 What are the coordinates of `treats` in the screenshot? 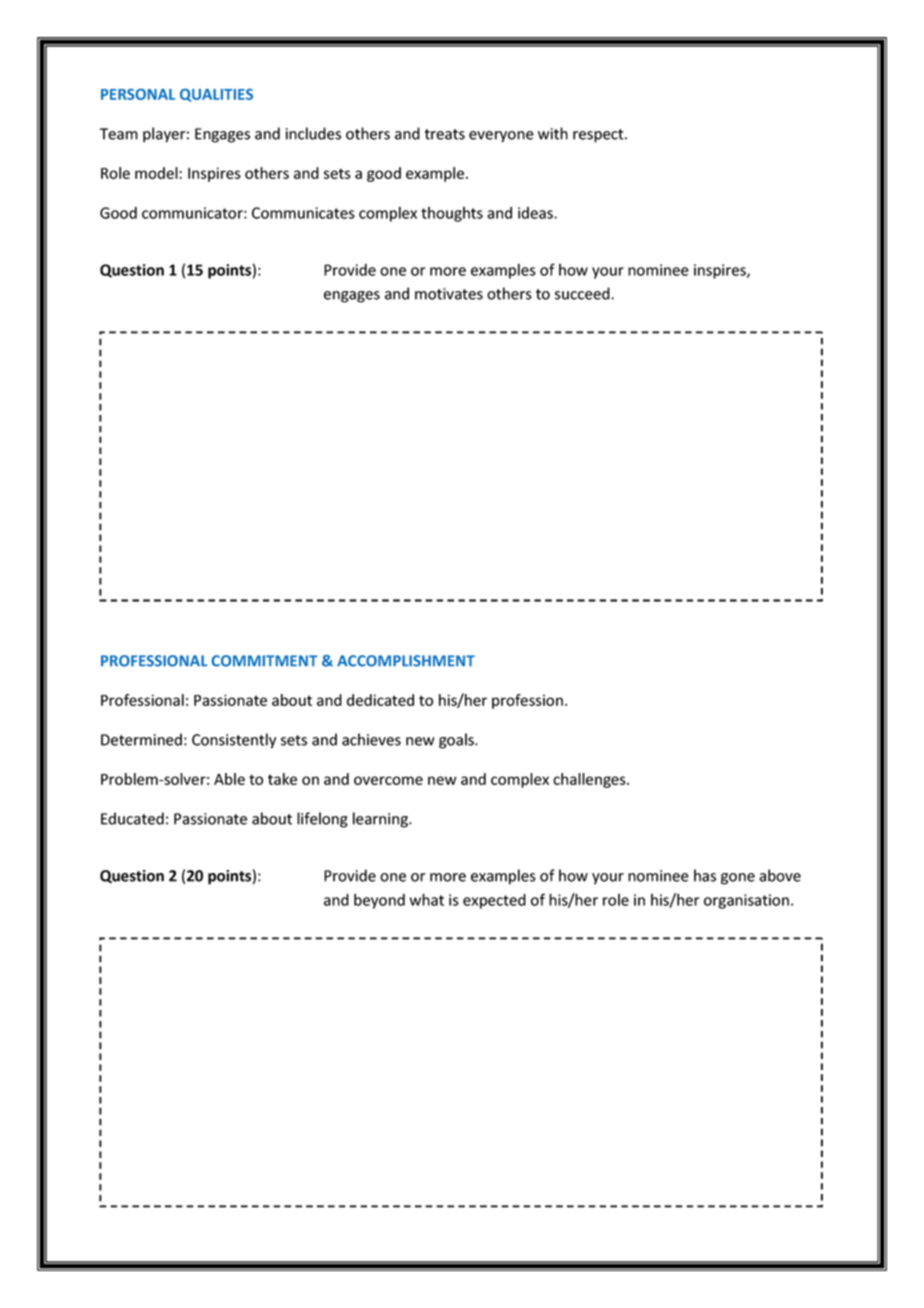 It's located at (445, 134).
